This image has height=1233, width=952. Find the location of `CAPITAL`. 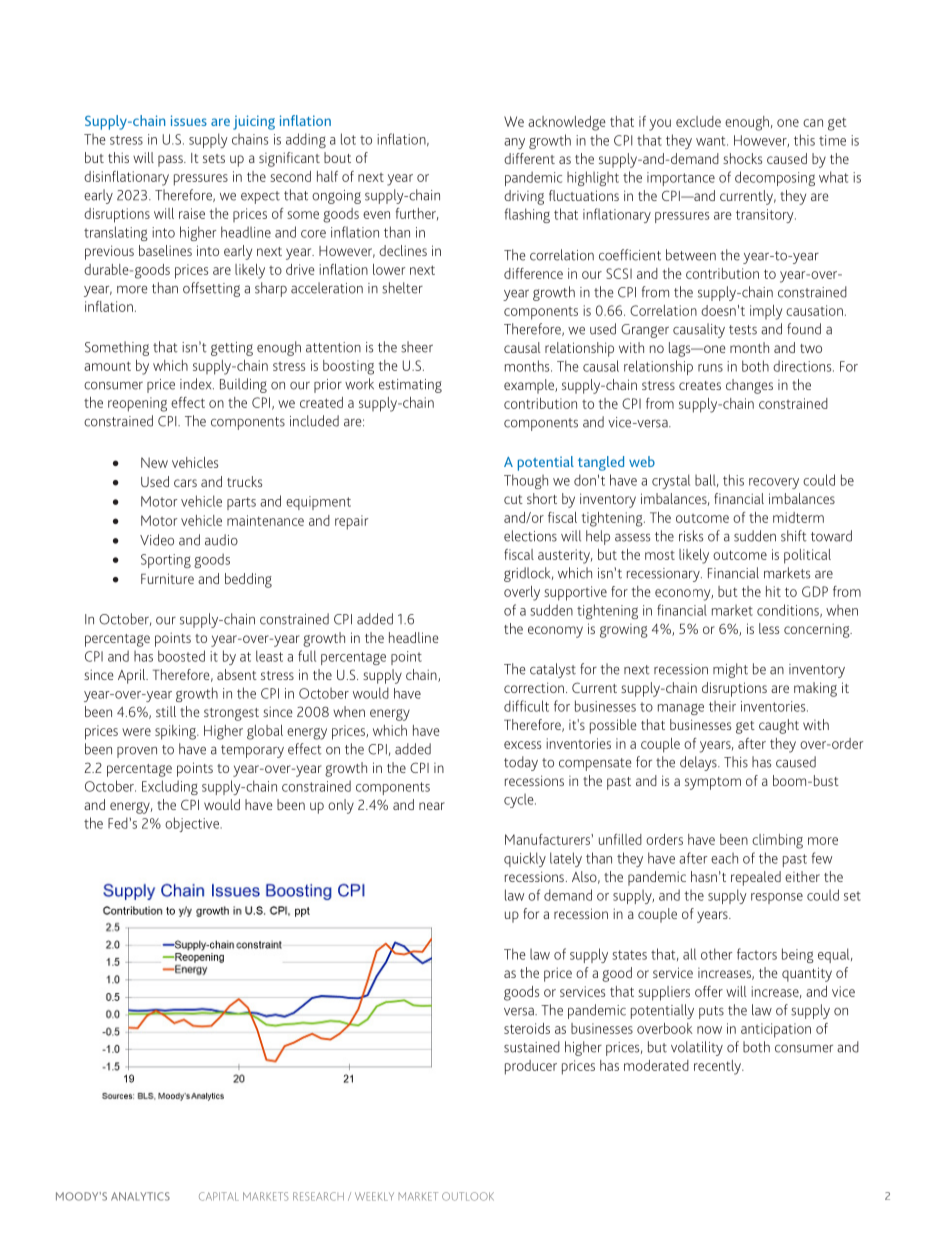

CAPITAL is located at coordinates (219, 1196).
